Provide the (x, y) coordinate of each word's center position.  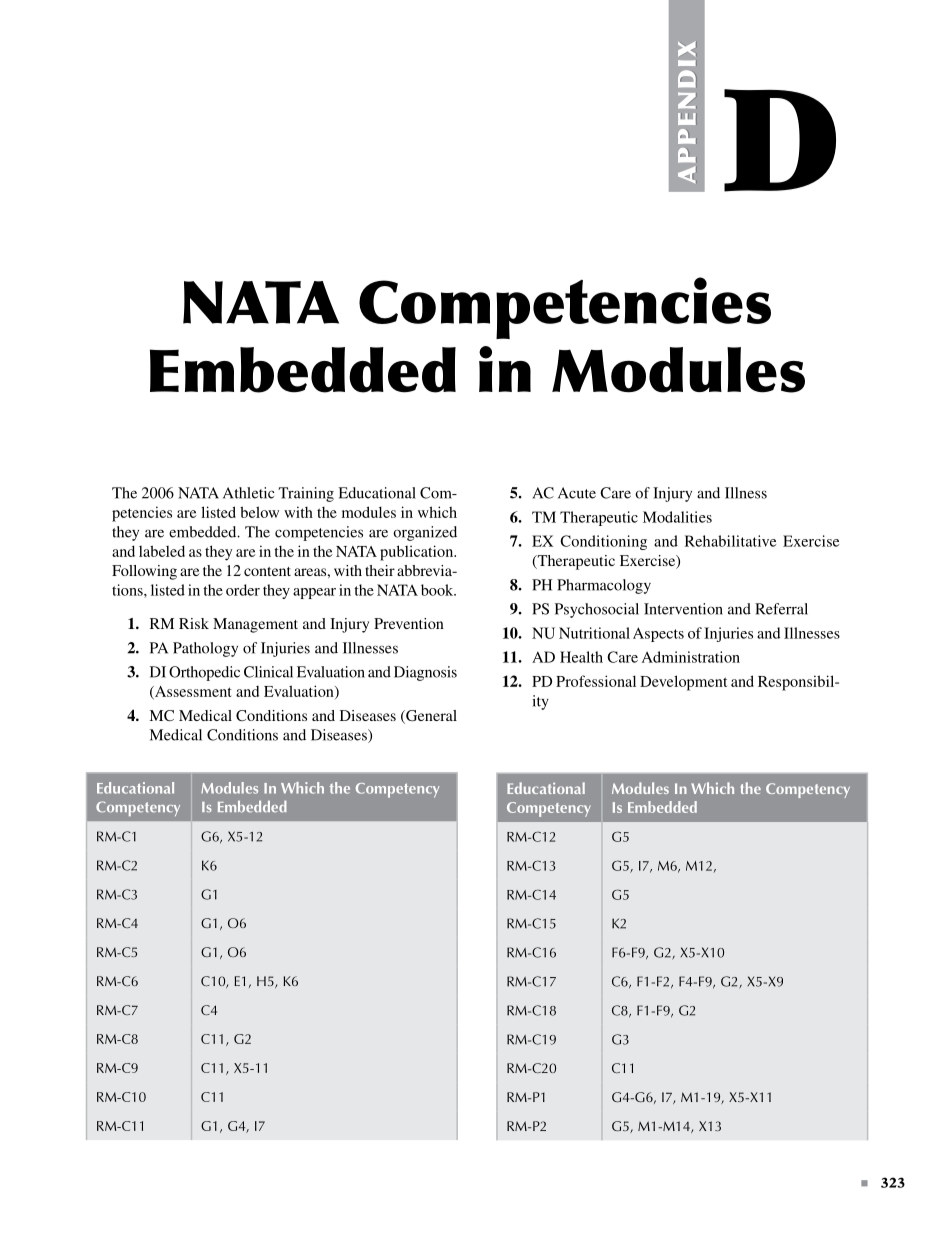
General (430, 717)
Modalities (677, 517)
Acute (577, 493)
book (438, 590)
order (243, 590)
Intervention (683, 609)
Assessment (192, 692)
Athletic (248, 493)
